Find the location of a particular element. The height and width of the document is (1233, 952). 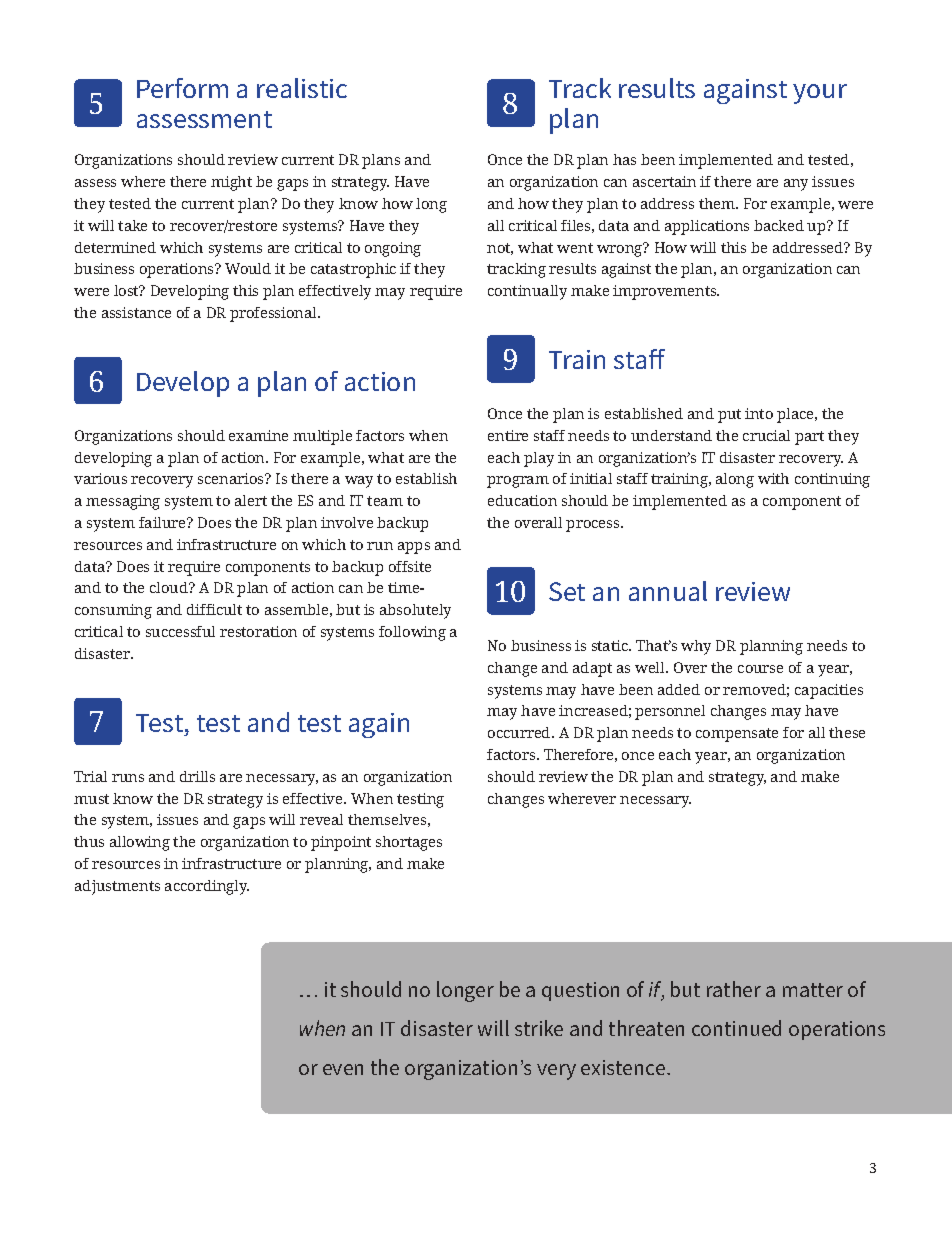

compensate is located at coordinates (737, 735).
